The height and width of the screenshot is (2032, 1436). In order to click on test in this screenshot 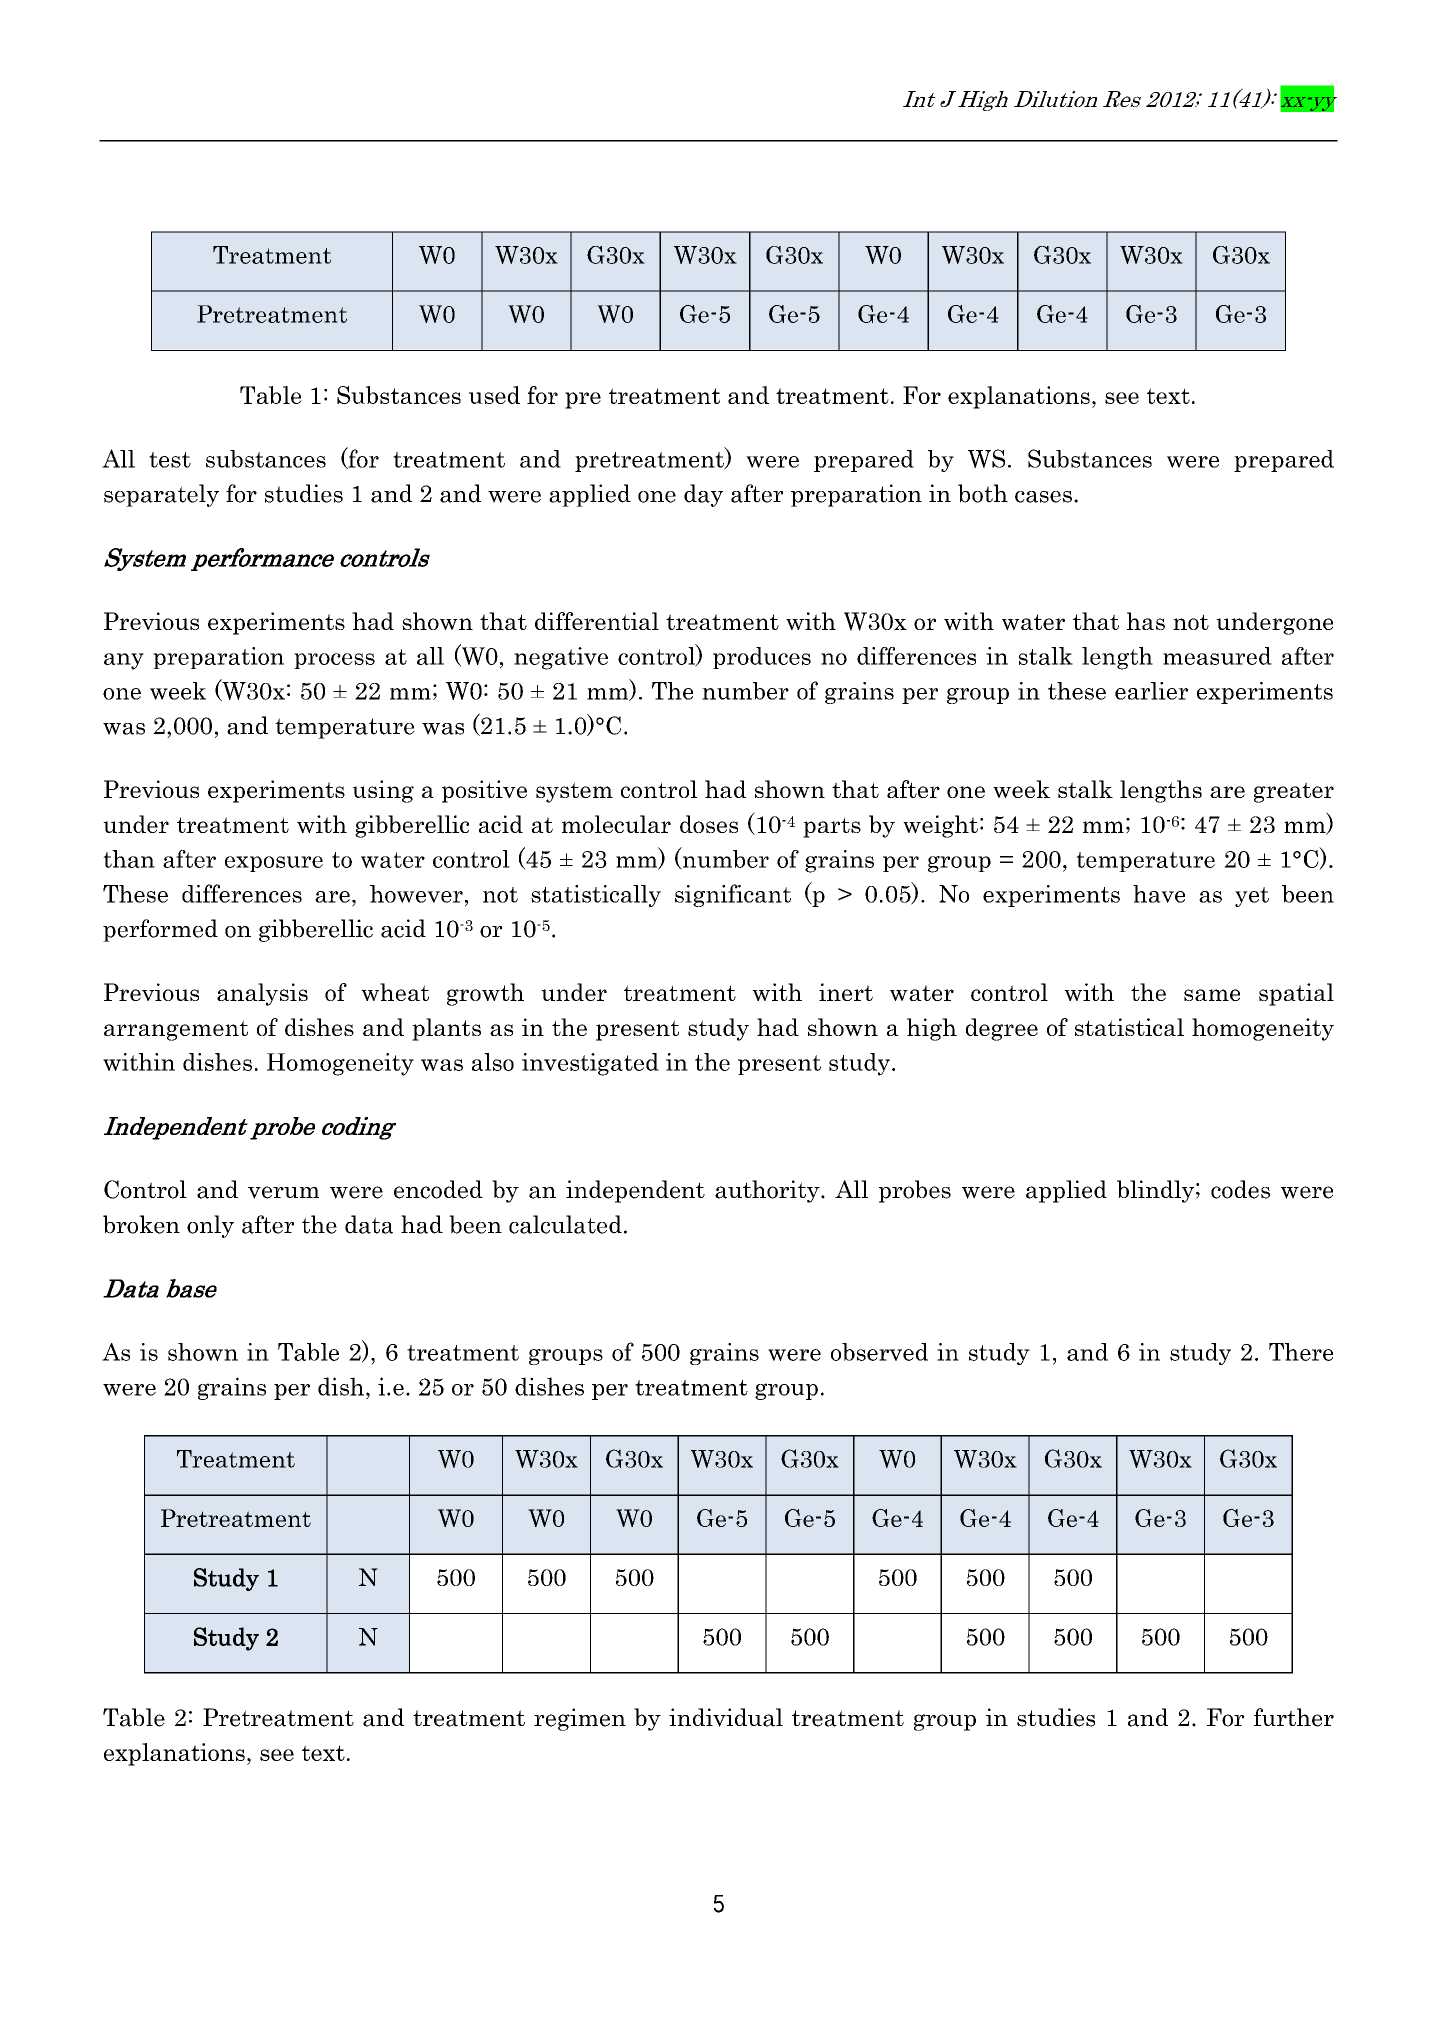, I will do `click(170, 460)`.
